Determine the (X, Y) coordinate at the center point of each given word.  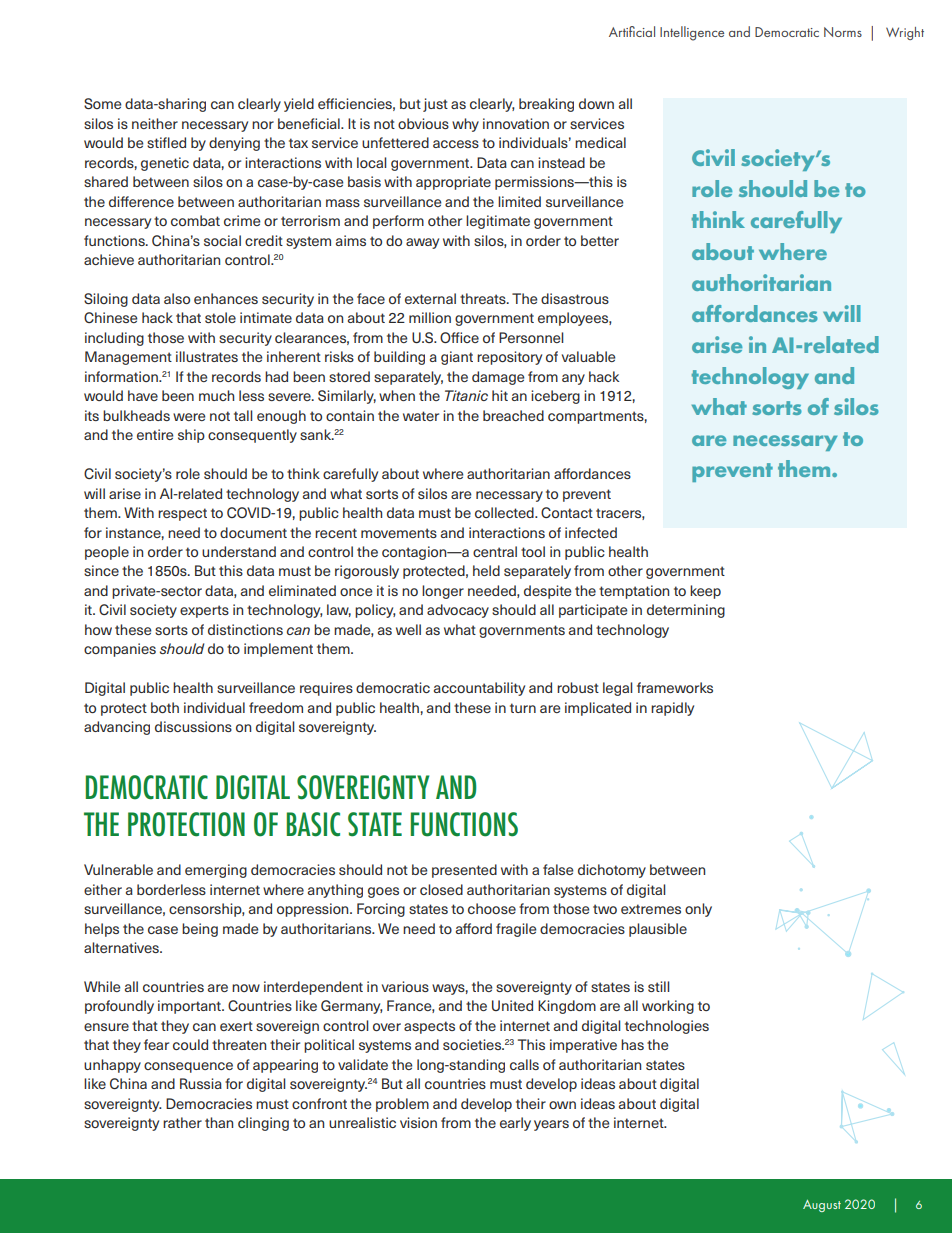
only (698, 910)
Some (103, 103)
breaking (546, 105)
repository (509, 358)
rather (182, 1122)
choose (492, 908)
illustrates (207, 356)
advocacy (458, 611)
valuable (589, 356)
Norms (843, 32)
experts (204, 611)
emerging (216, 871)
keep (705, 592)
